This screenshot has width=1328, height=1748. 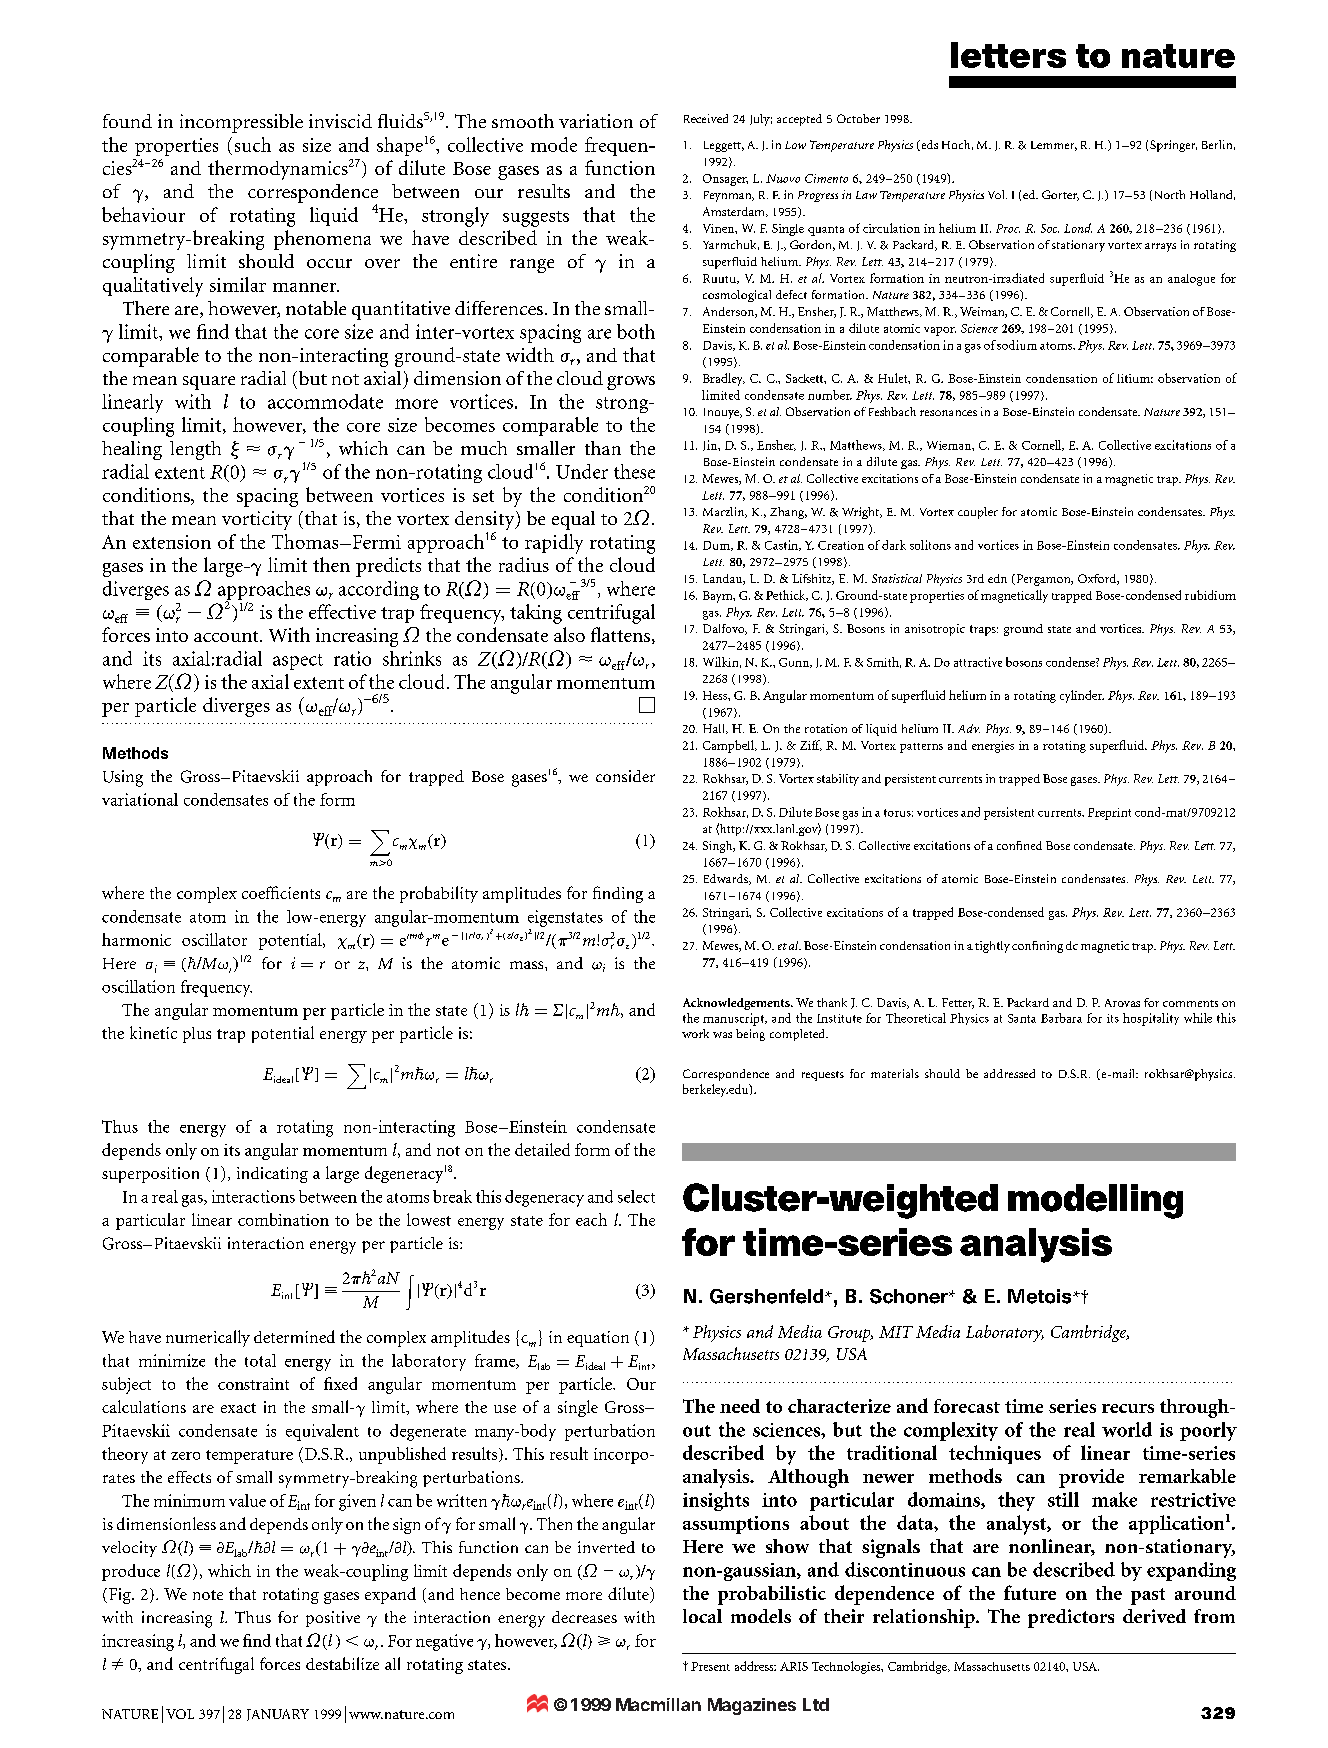 What do you see at coordinates (715, 729) in the screenshot?
I see `Hall` at bounding box center [715, 729].
